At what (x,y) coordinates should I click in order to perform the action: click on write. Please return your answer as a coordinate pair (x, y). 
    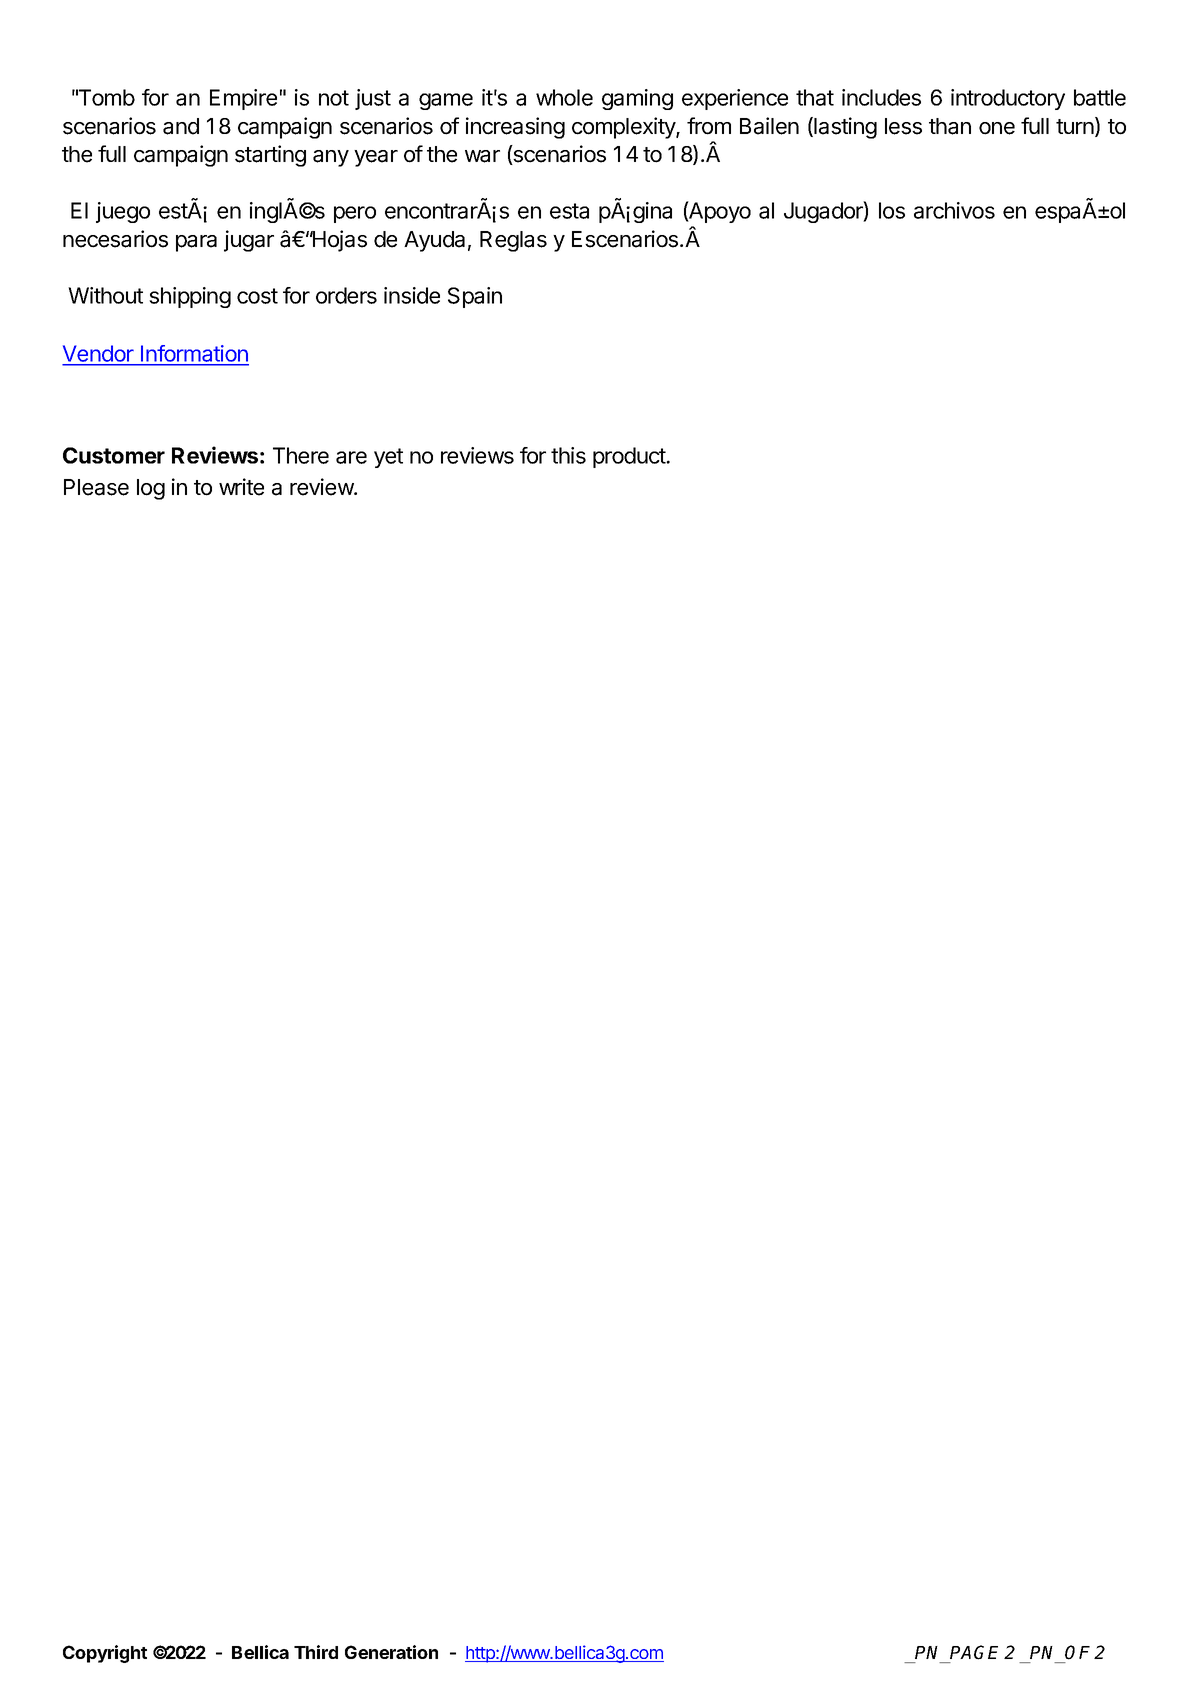
    Looking at the image, I should click on (241, 487).
